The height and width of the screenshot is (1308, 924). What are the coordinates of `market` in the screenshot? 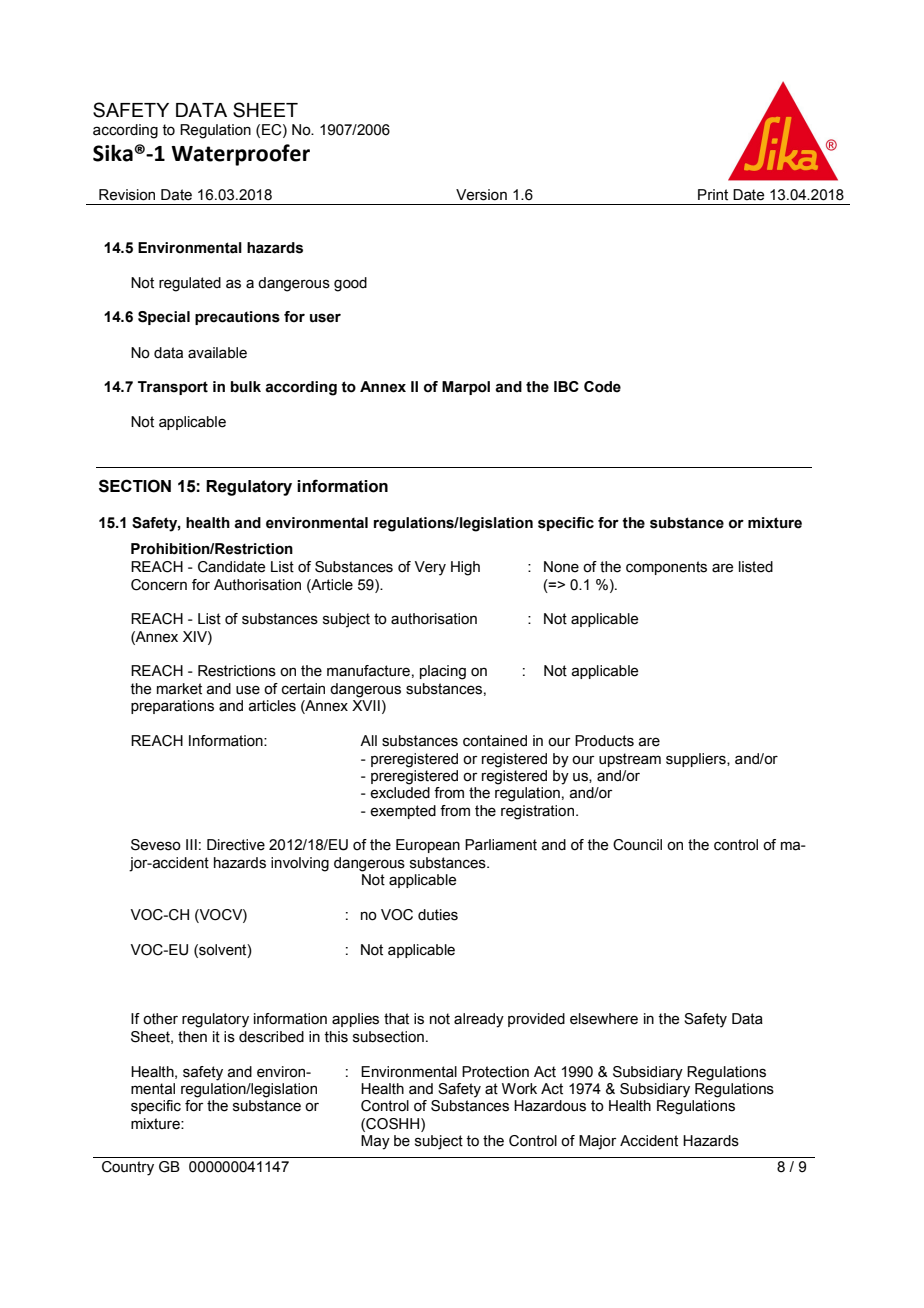 It's located at (179, 689).
